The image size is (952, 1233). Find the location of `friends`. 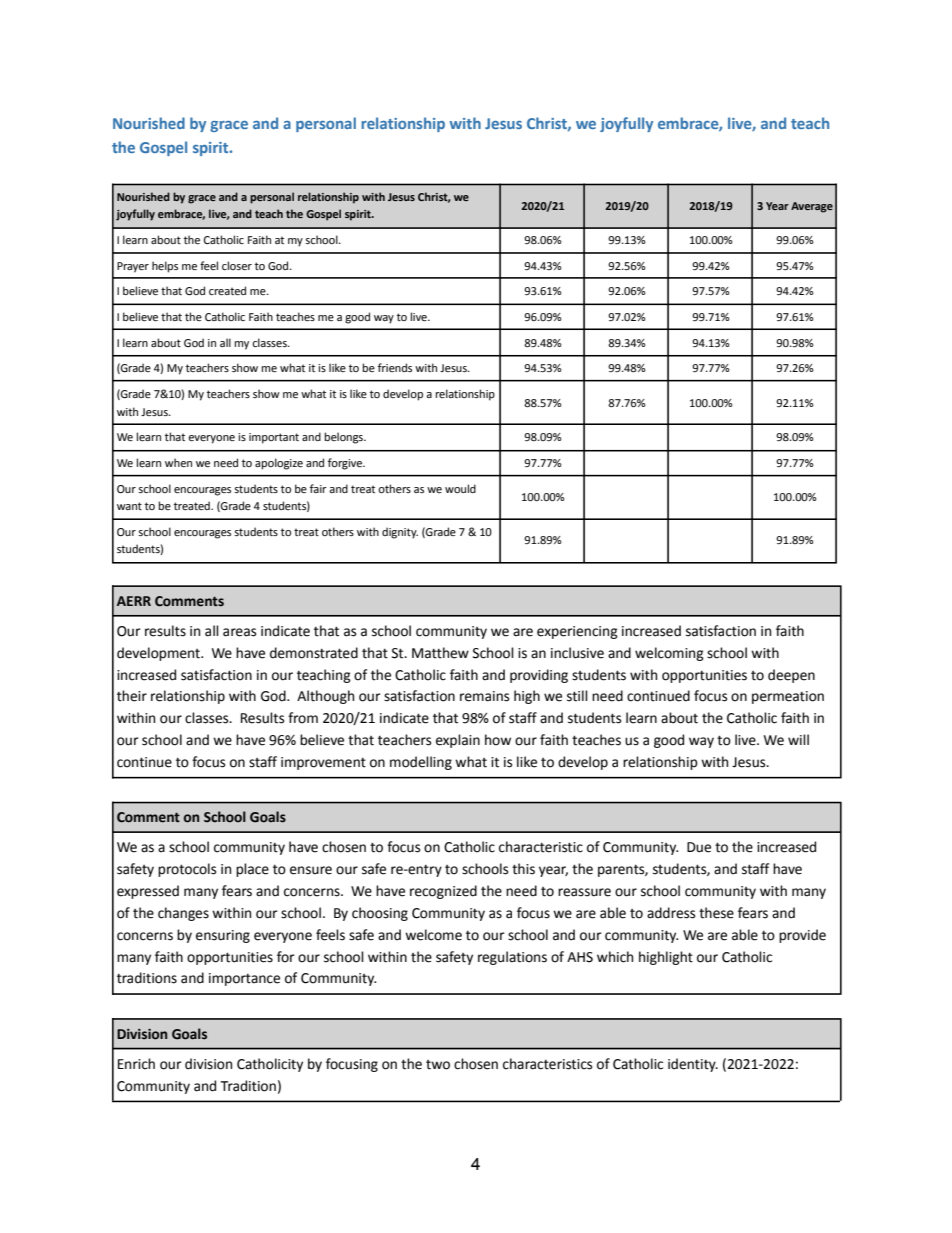

friends is located at coordinates (395, 367).
